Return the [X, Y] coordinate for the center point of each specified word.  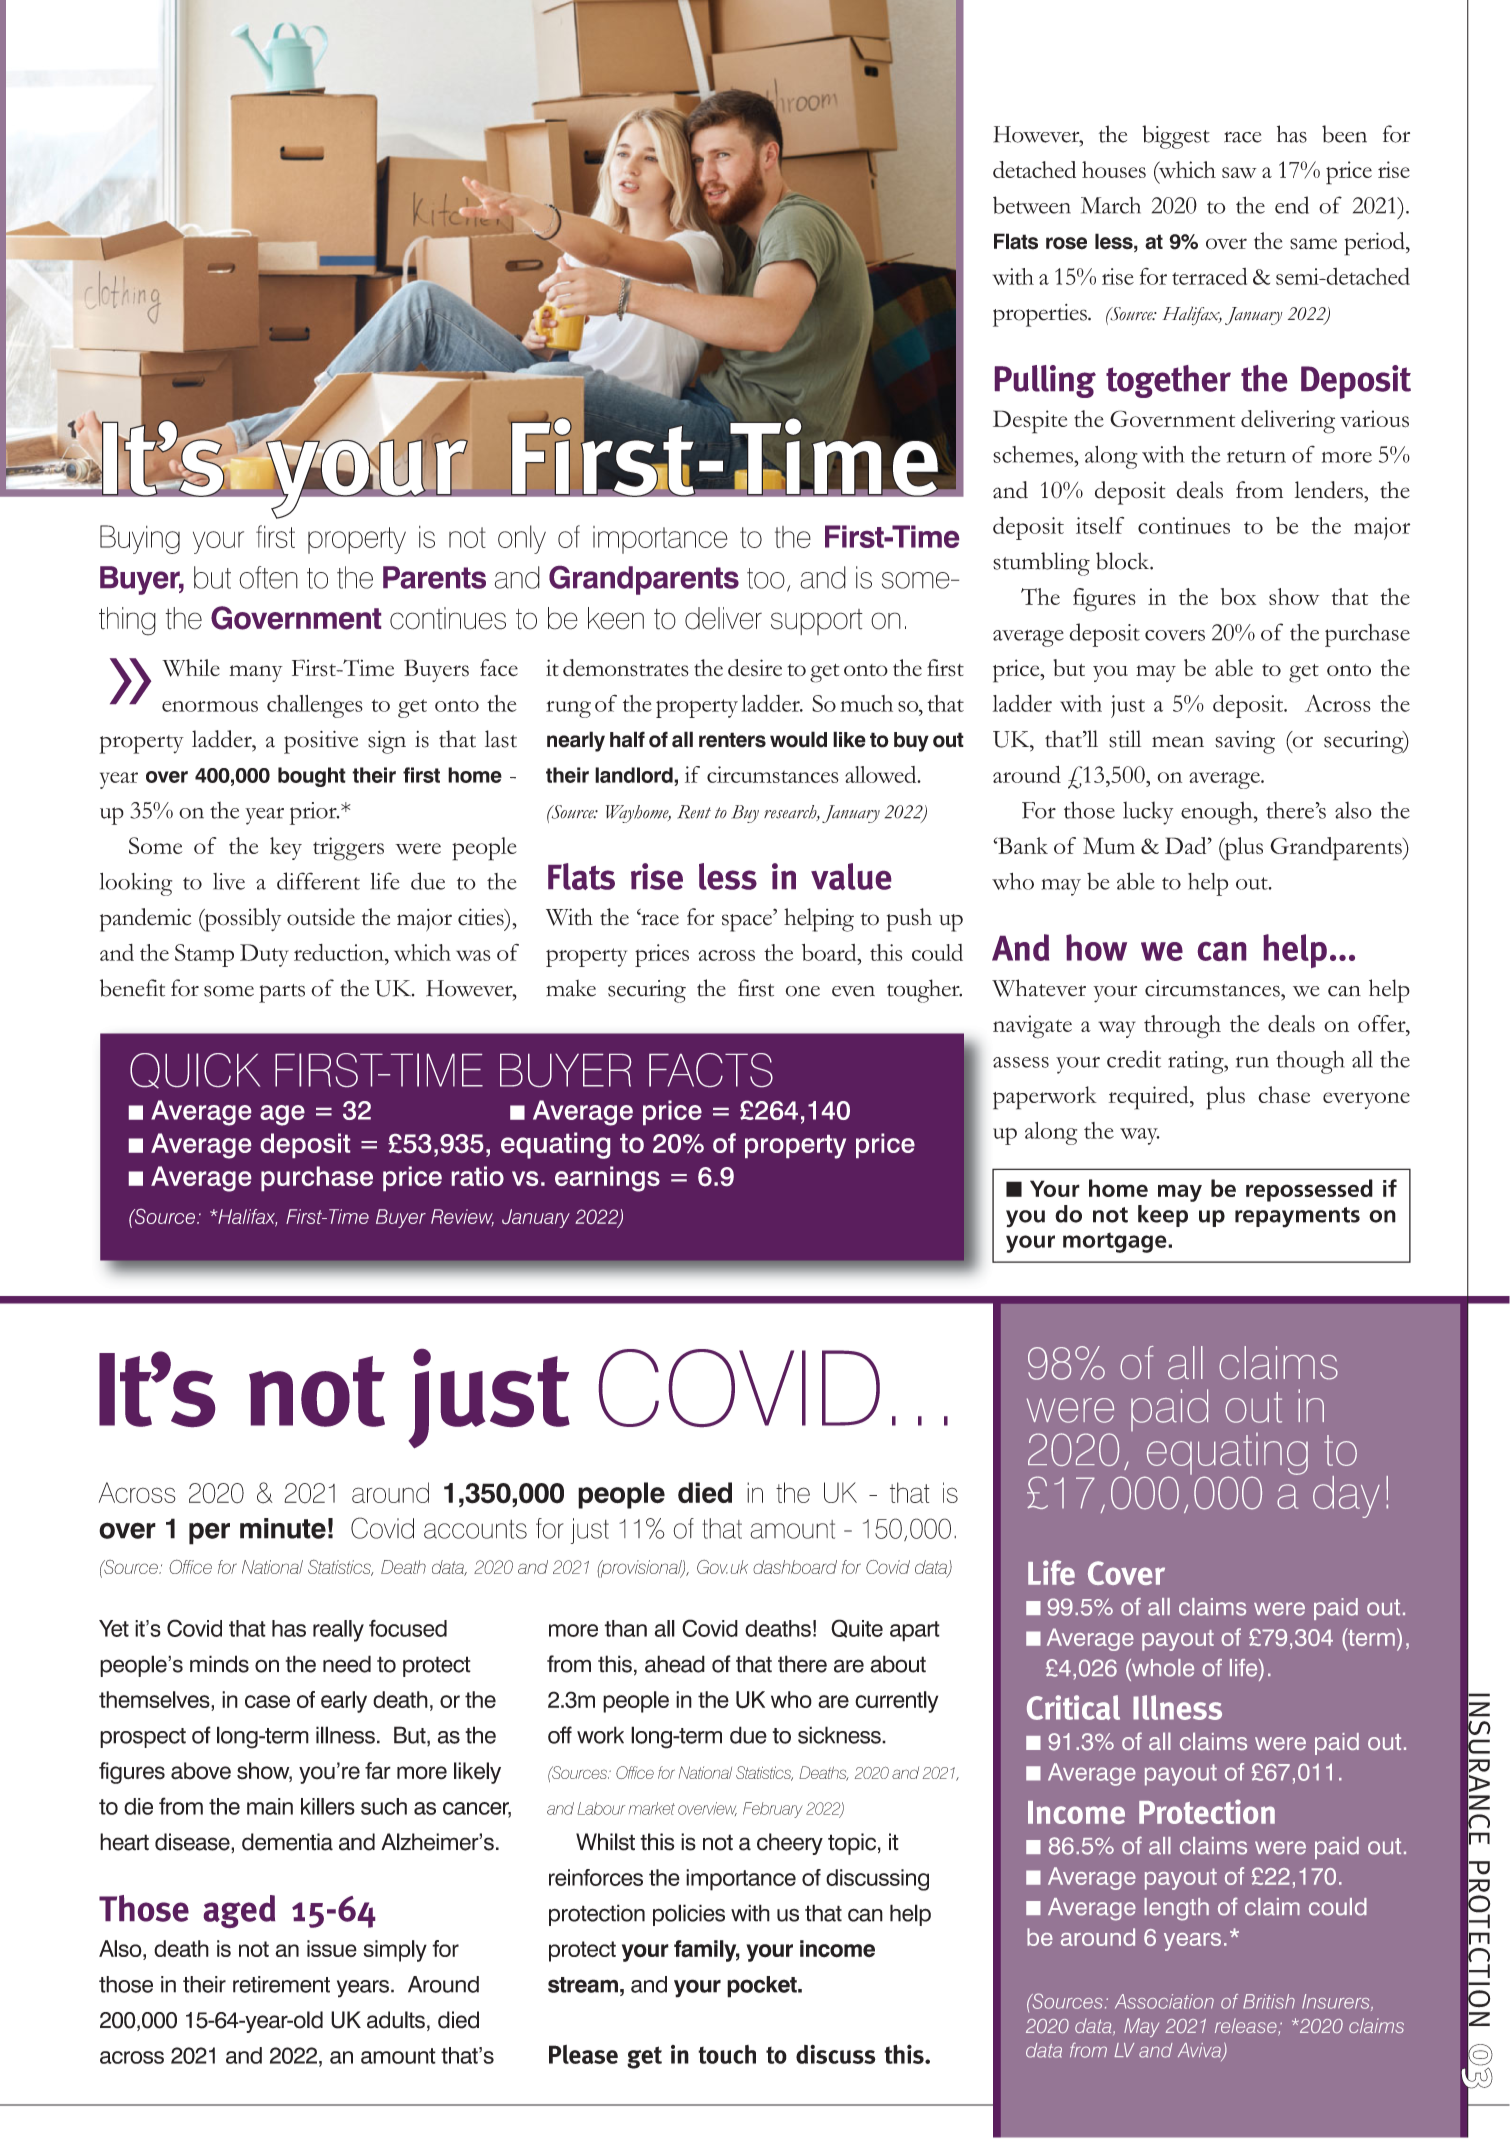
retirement [281, 1984]
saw [1239, 172]
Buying [140, 539]
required [1150, 1098]
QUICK [195, 1071]
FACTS [711, 1070]
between [1032, 205]
